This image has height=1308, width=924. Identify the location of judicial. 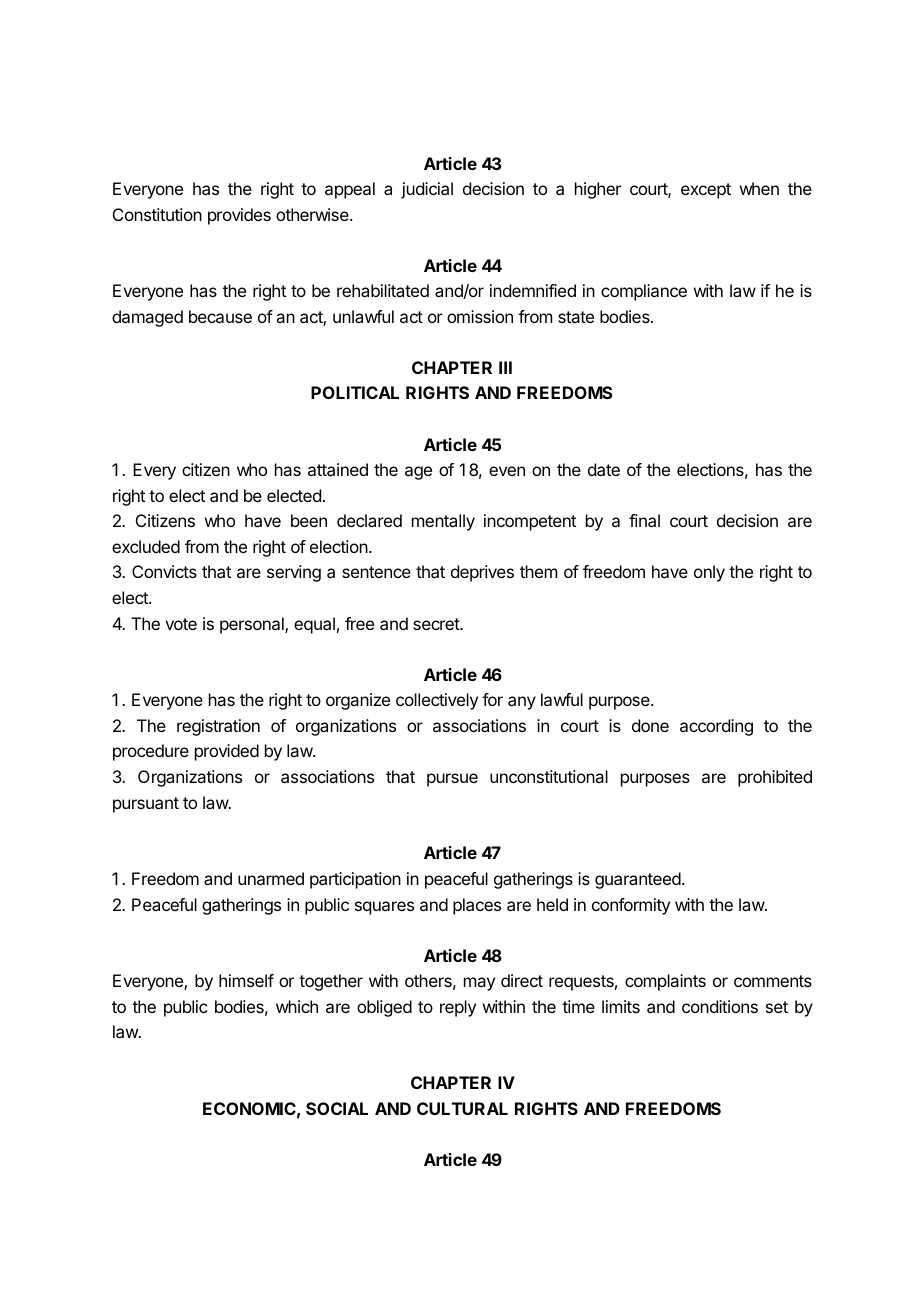
(427, 190).
